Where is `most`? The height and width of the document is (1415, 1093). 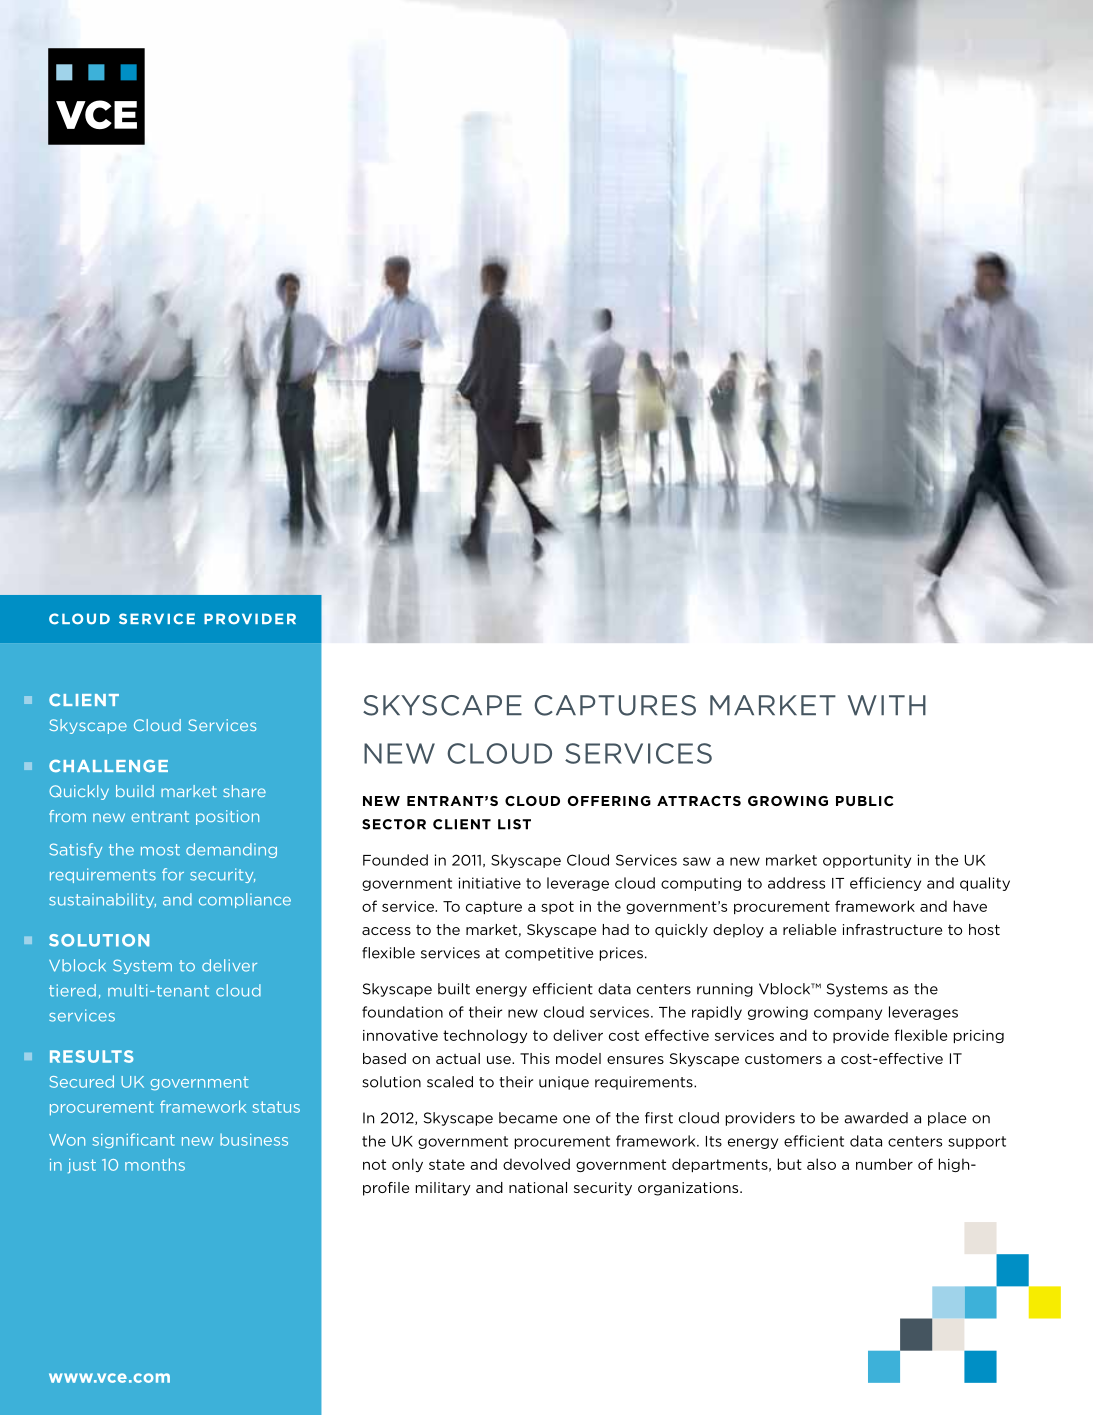
most is located at coordinates (160, 850).
